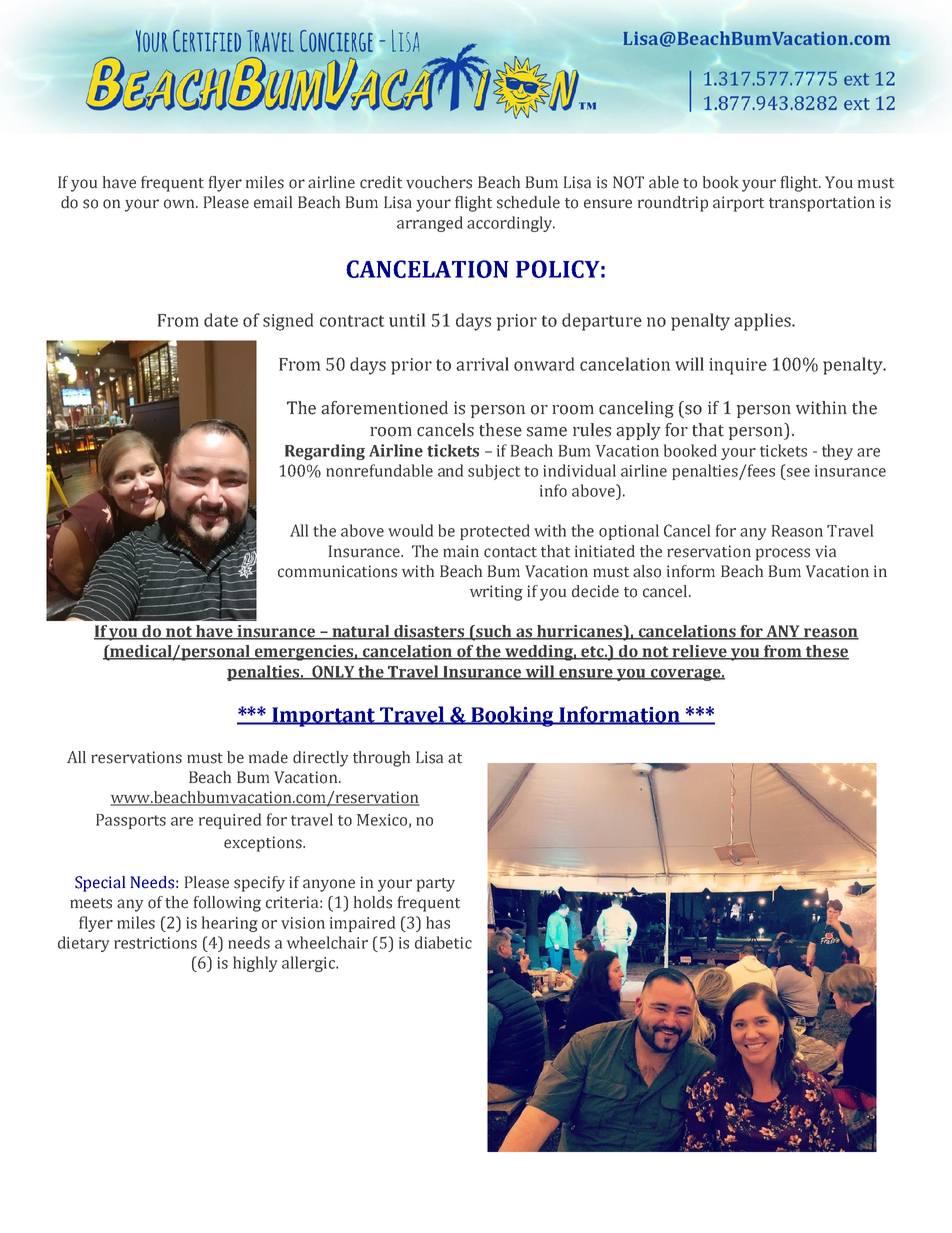 The height and width of the screenshot is (1233, 952). I want to click on diabetic, so click(443, 942).
